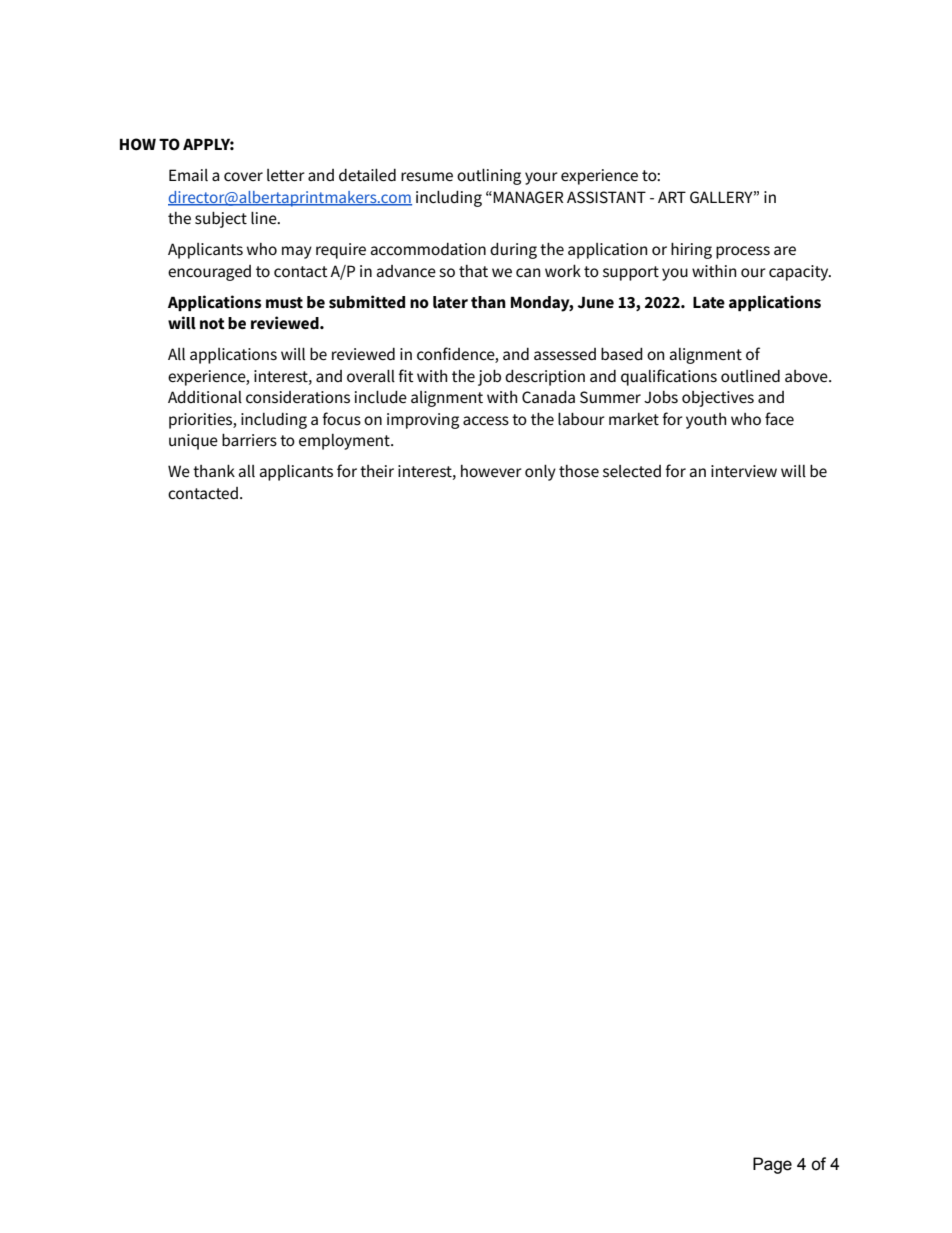  Describe the element at coordinates (243, 176) in the image. I see `cover` at that location.
